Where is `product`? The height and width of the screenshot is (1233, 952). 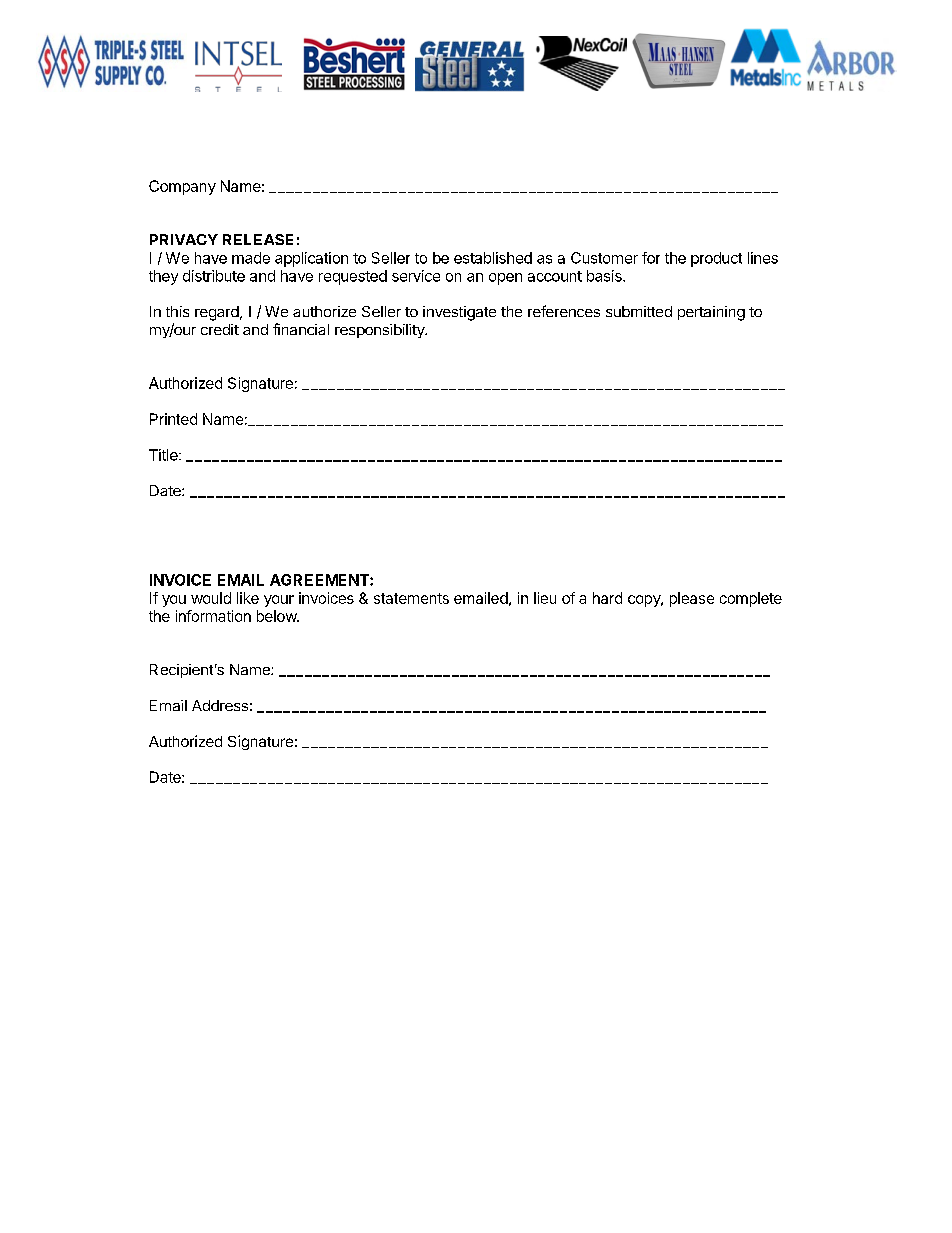
product is located at coordinates (716, 259).
